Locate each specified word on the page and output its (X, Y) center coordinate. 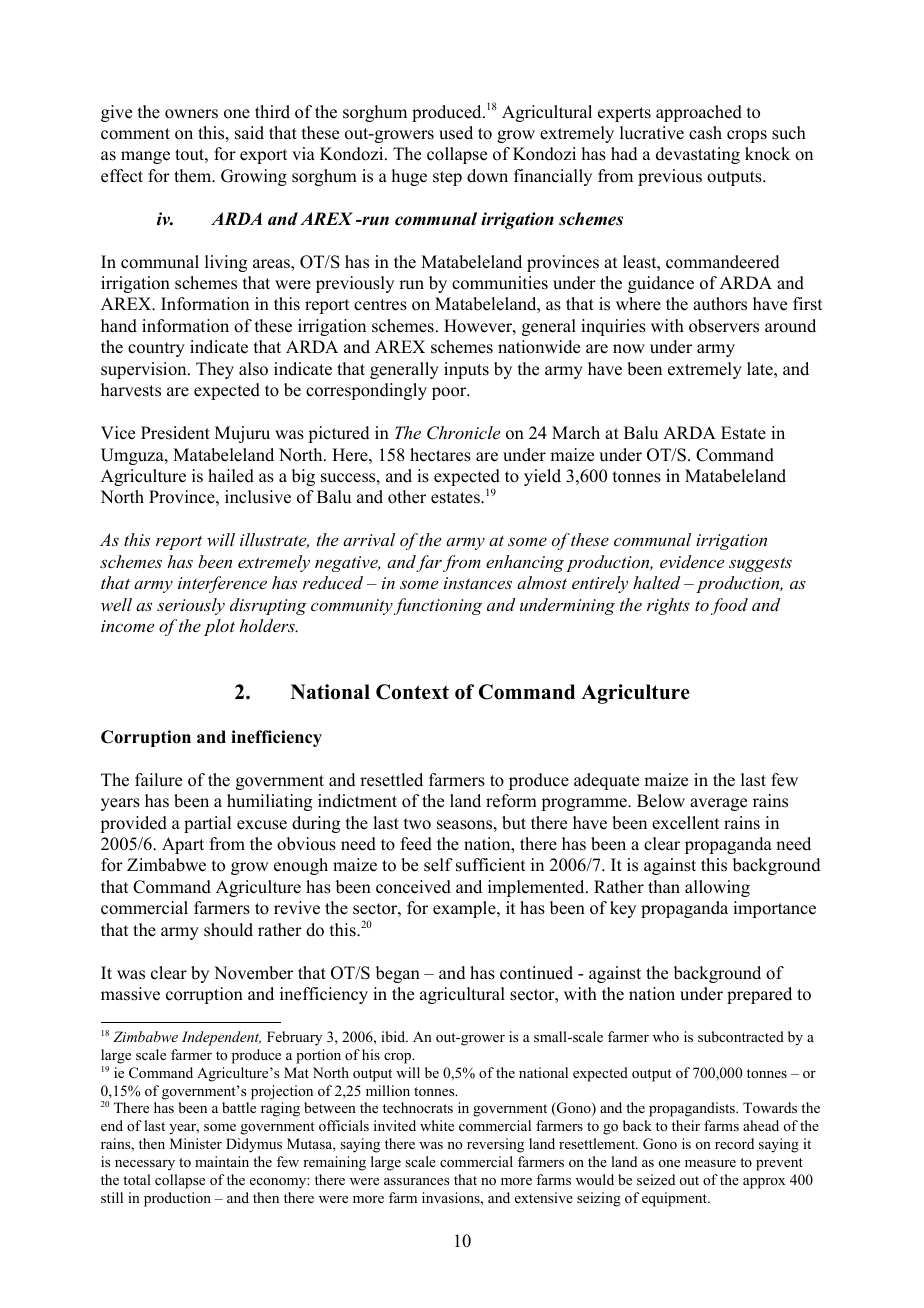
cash (705, 133)
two (417, 824)
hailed (231, 476)
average (718, 804)
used (456, 133)
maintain (222, 1161)
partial (207, 824)
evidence (692, 561)
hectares (440, 455)
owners (191, 114)
